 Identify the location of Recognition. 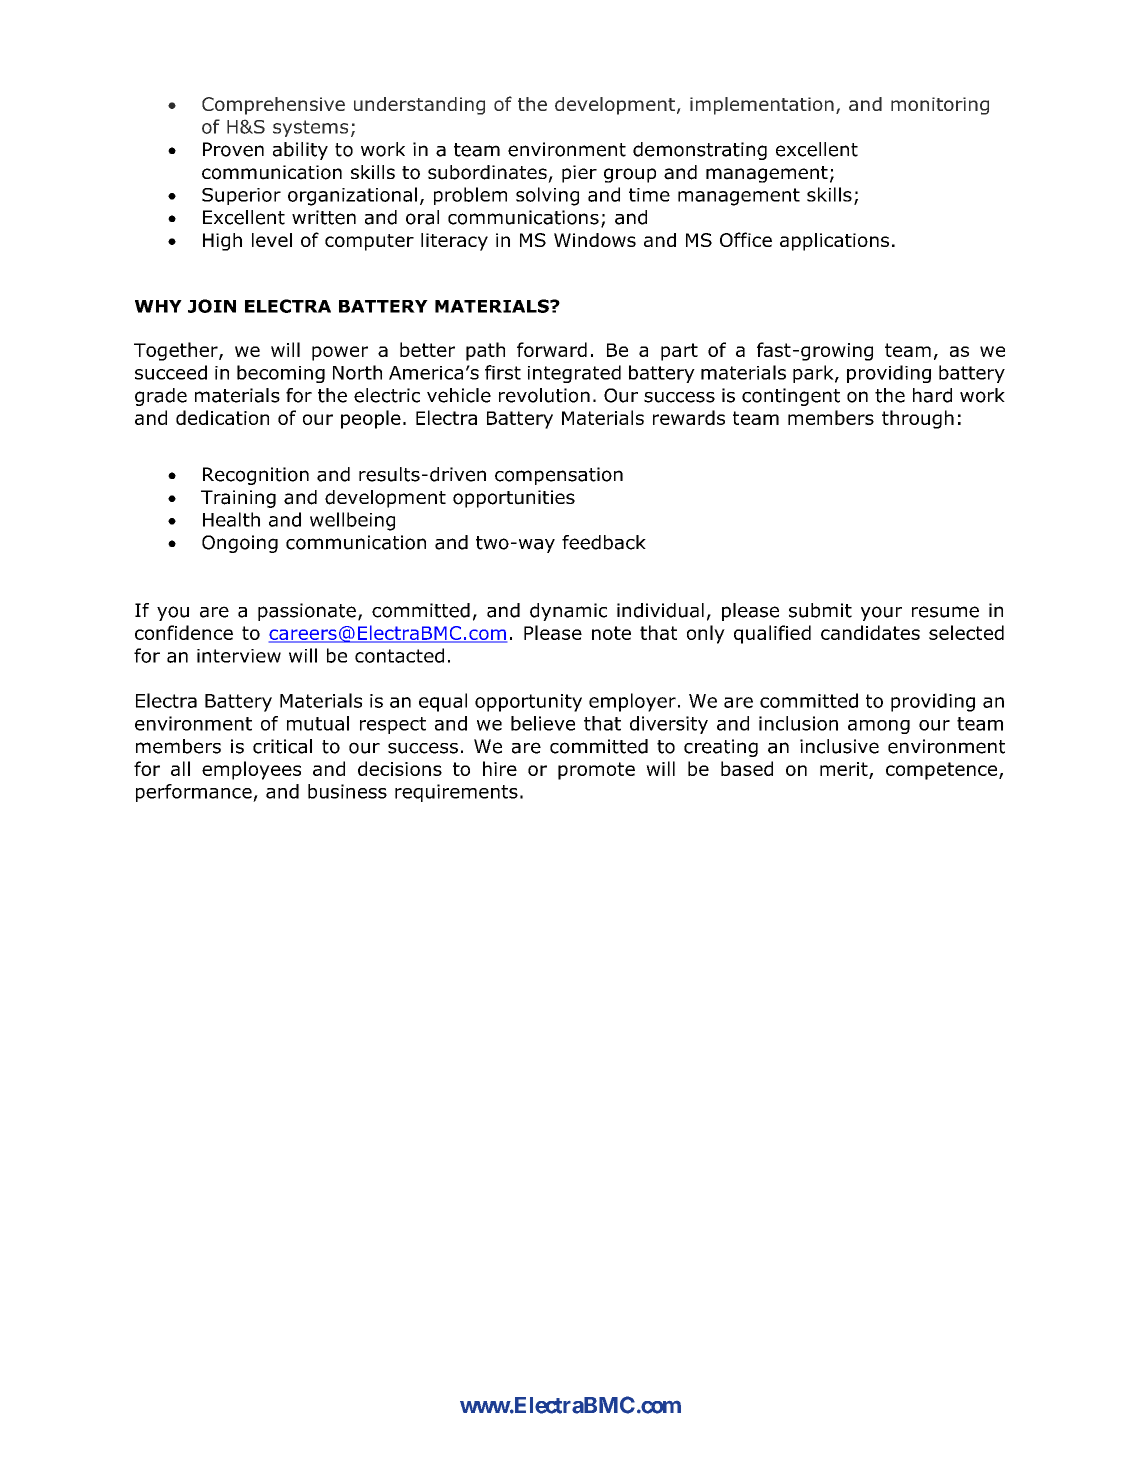
(256, 476).
